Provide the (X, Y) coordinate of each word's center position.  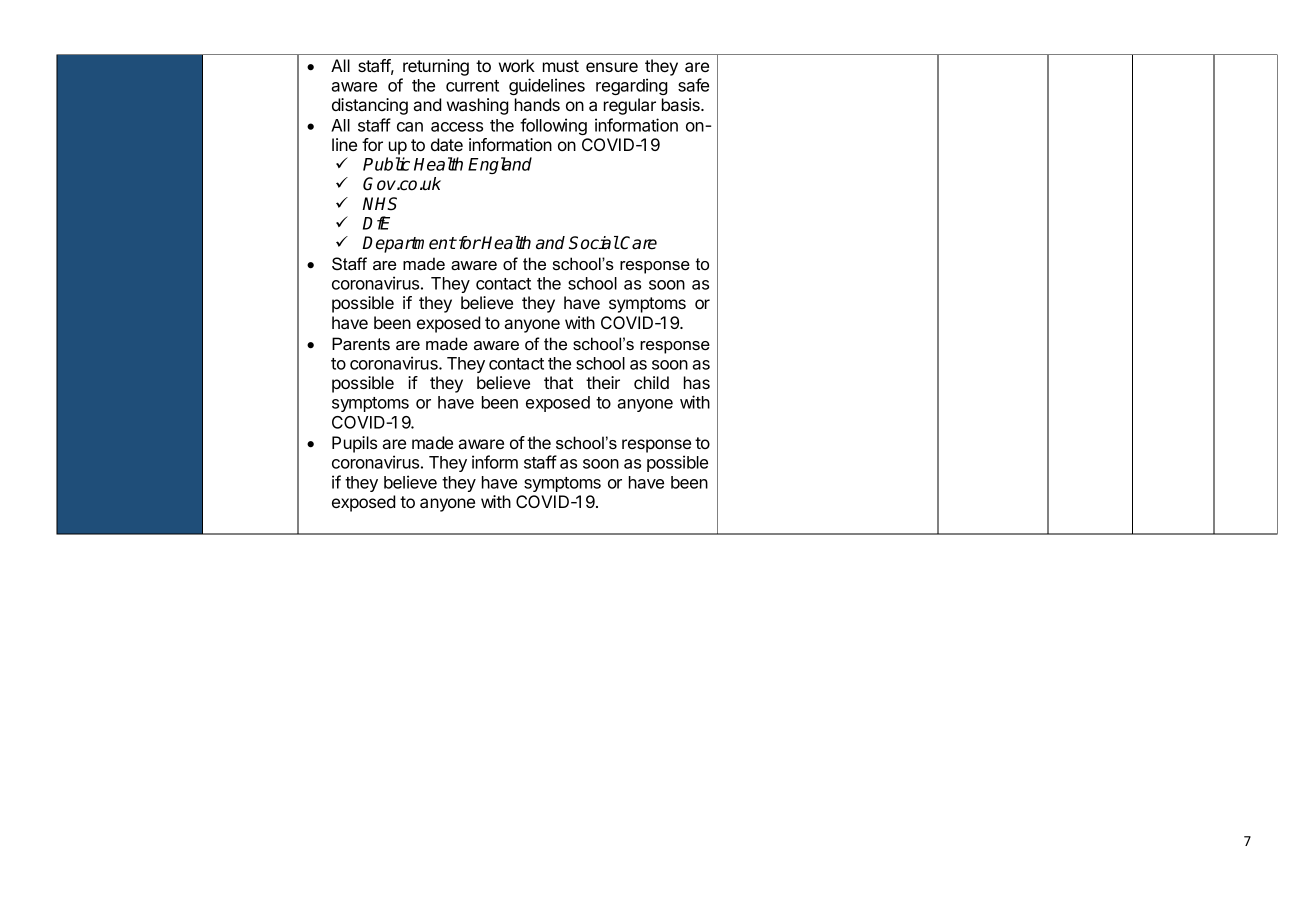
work (517, 65)
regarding (632, 86)
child (651, 382)
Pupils (354, 444)
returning (436, 67)
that (558, 382)
